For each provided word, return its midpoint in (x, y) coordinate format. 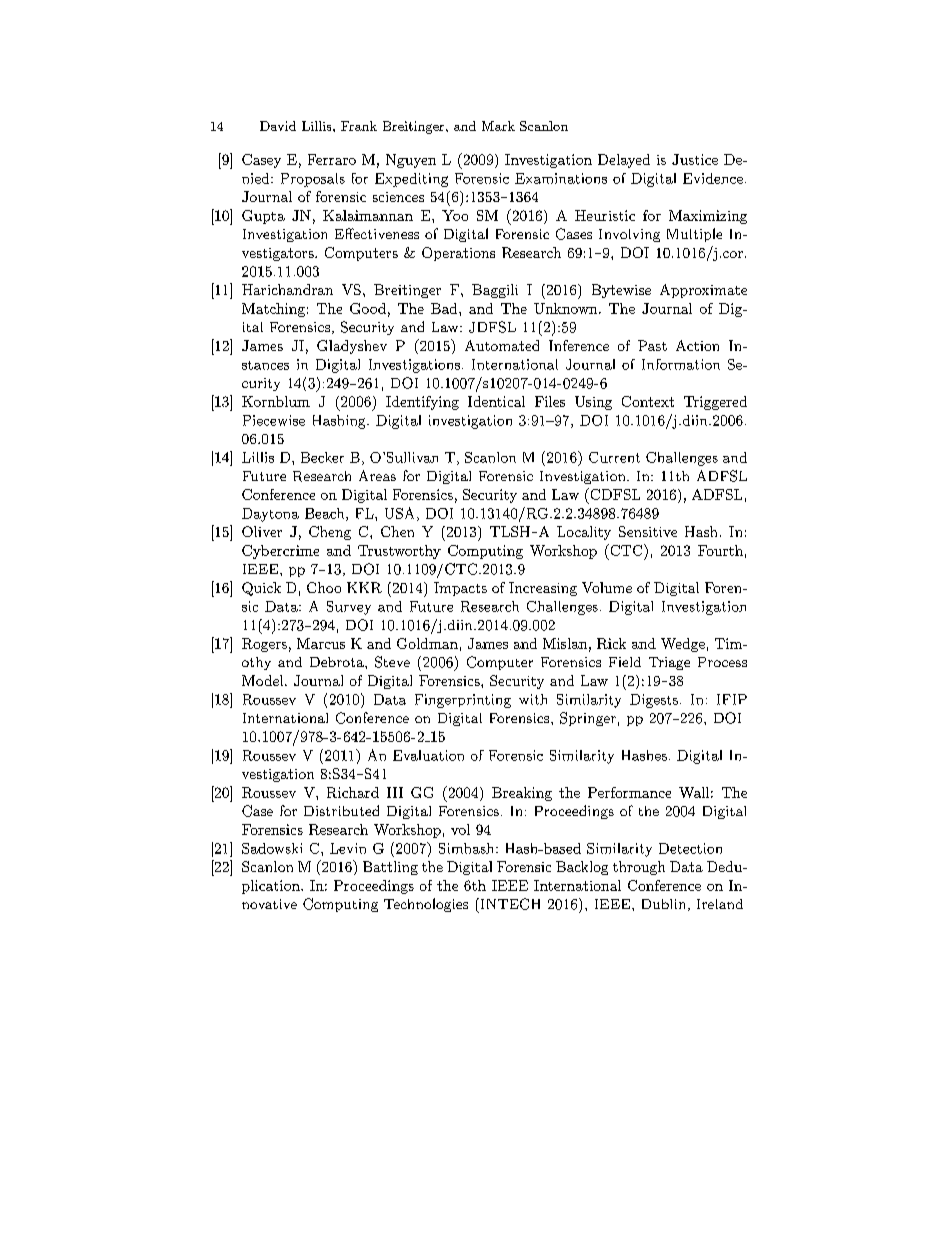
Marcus (321, 643)
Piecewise (274, 420)
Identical (496, 401)
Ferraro (332, 159)
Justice (695, 159)
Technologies (426, 905)
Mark (498, 126)
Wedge (683, 645)
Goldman (427, 643)
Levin (348, 848)
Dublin (663, 904)
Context (648, 401)
